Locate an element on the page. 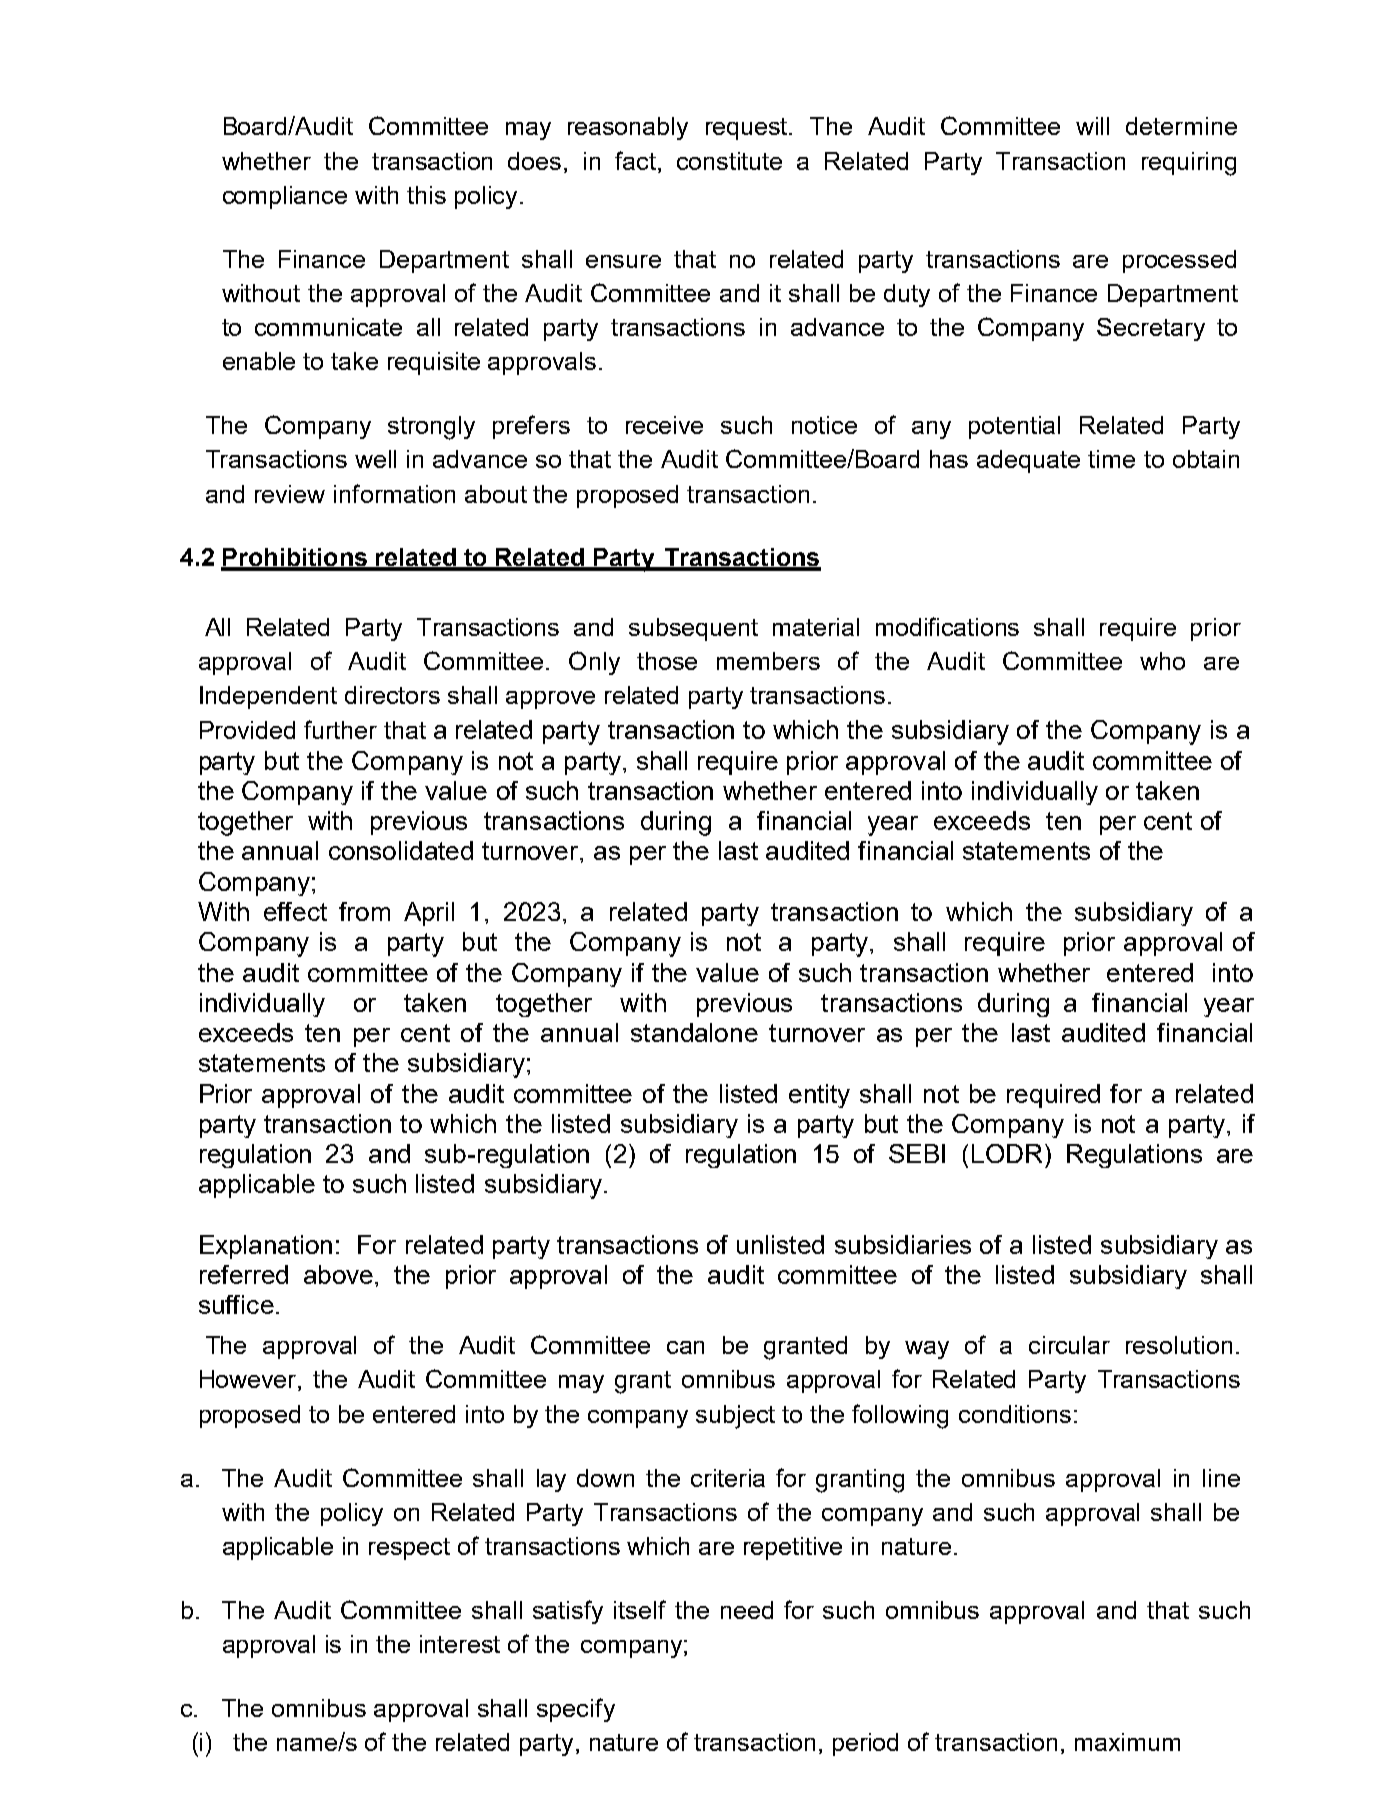  directors is located at coordinates (392, 695).
